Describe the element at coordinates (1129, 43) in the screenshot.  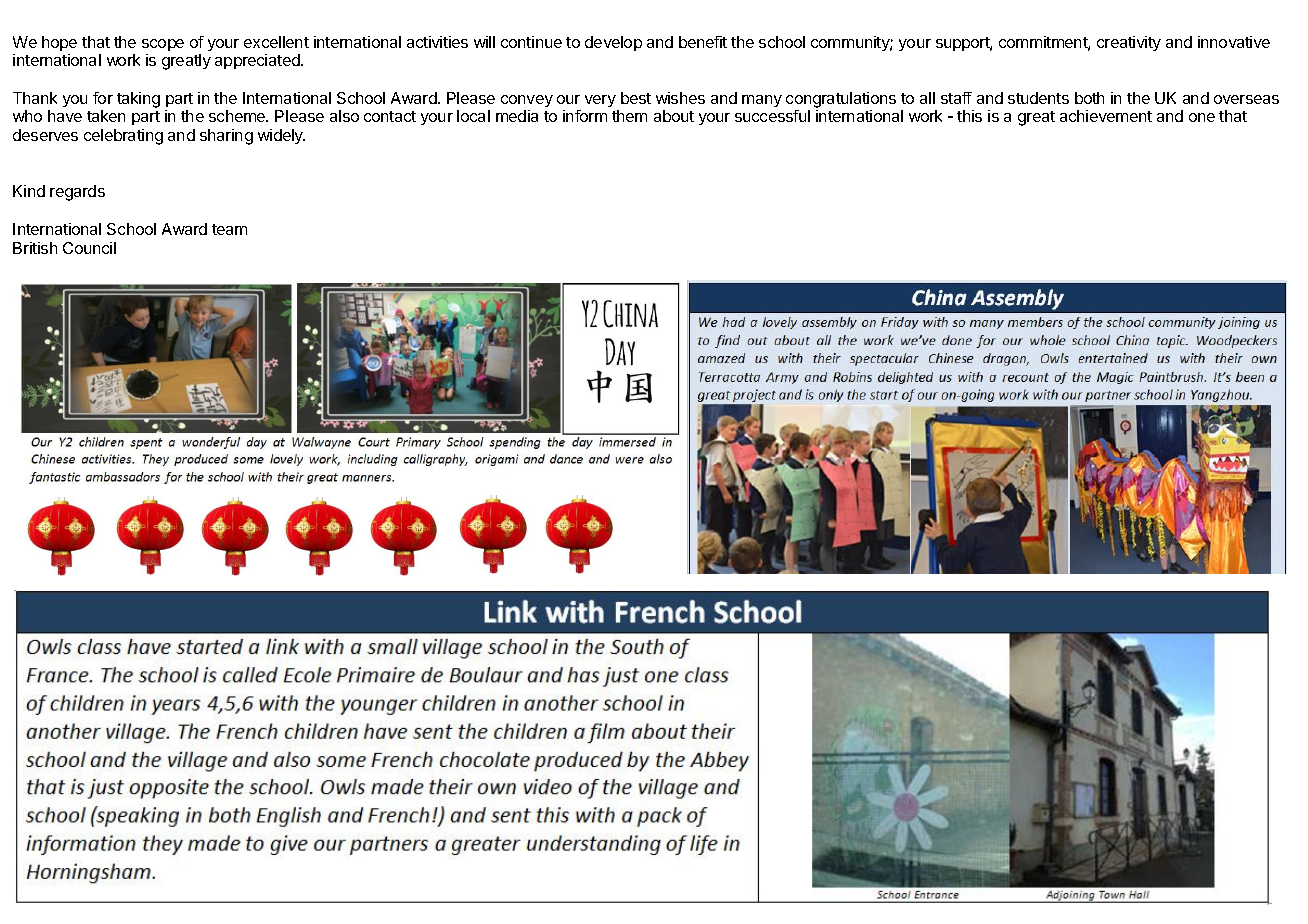
I see `creativity` at that location.
